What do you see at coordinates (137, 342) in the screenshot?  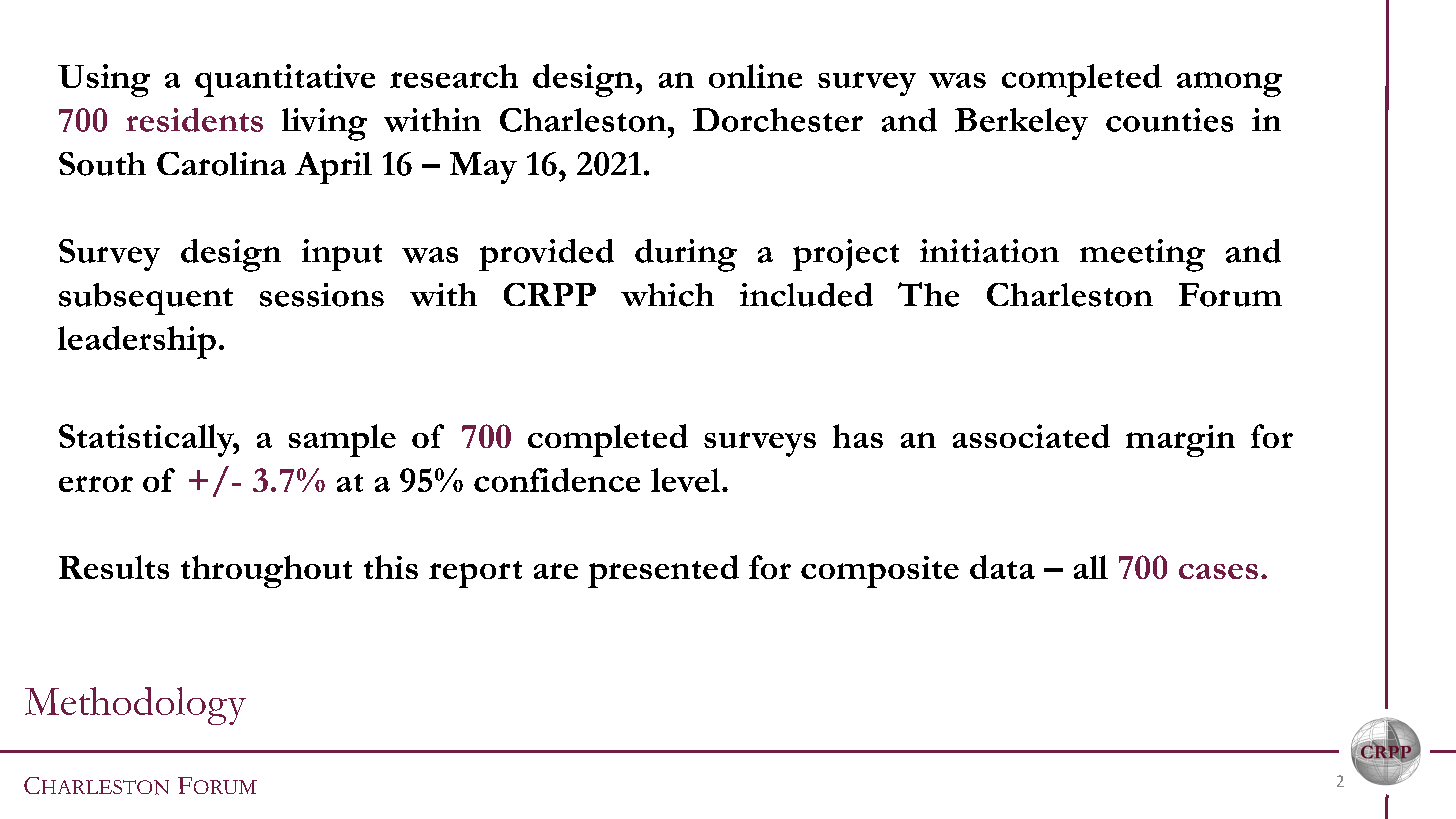 I see `leadership` at bounding box center [137, 342].
